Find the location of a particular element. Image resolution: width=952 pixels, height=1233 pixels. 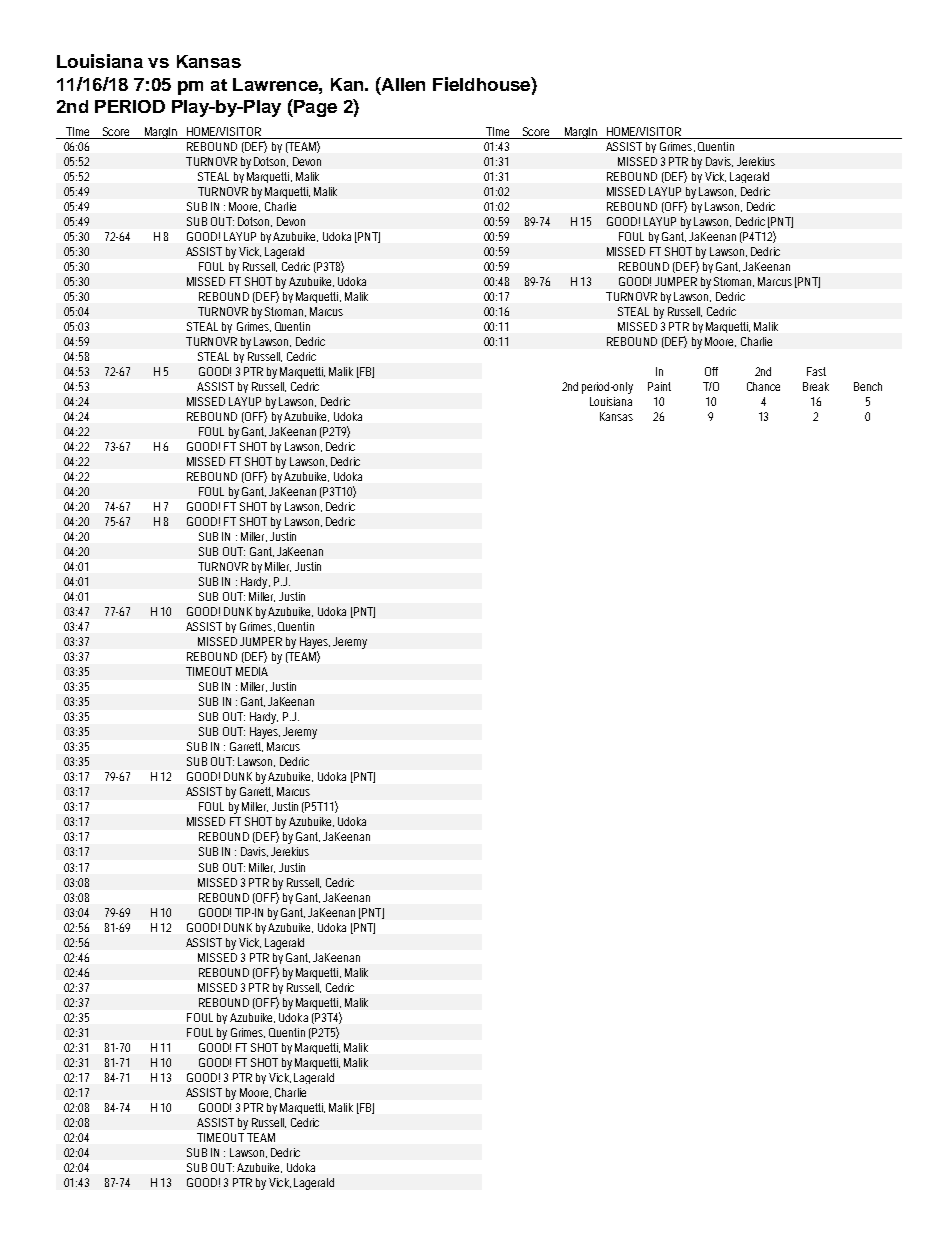

Paint is located at coordinates (659, 386).
